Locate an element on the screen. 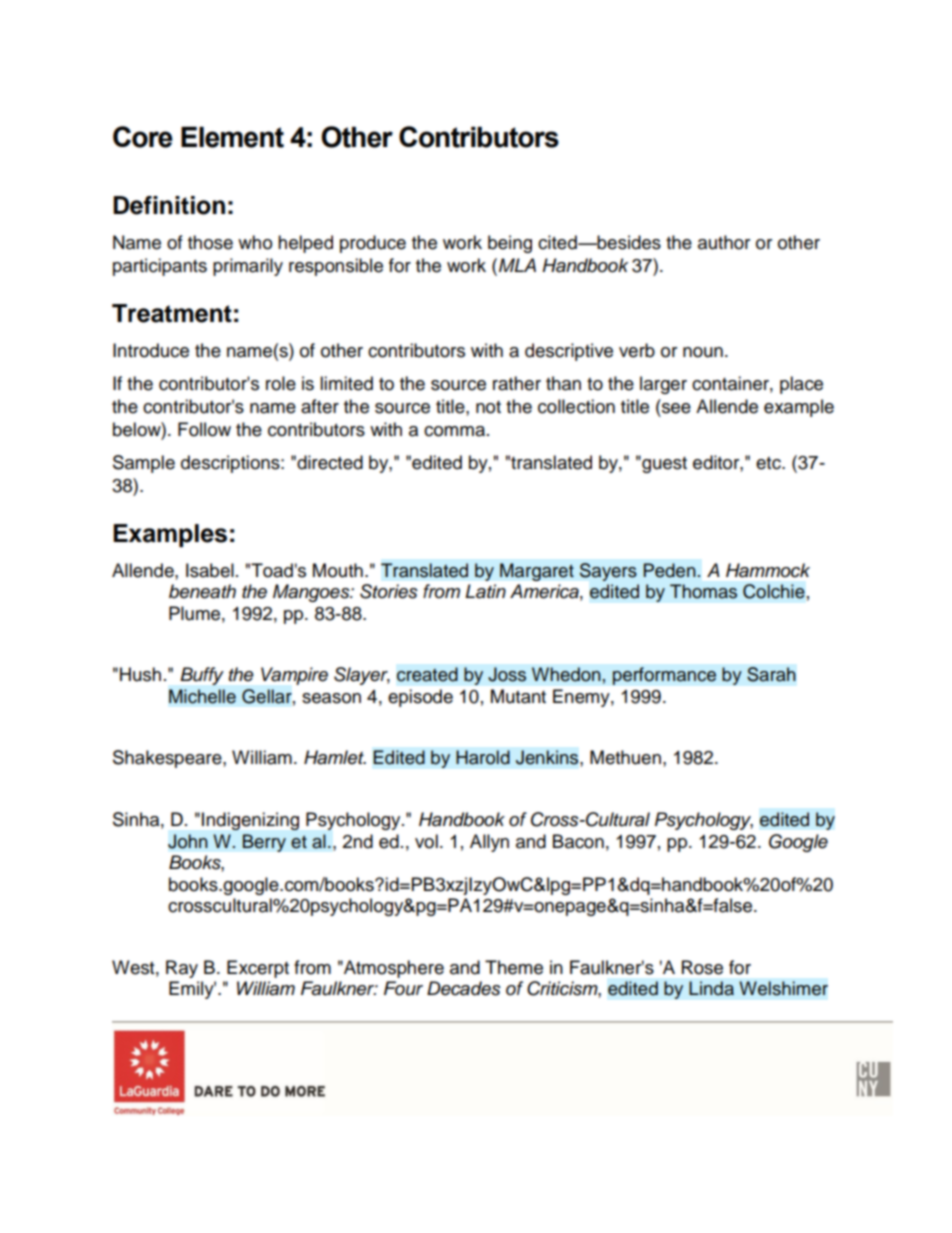  Allyn is located at coordinates (489, 843).
